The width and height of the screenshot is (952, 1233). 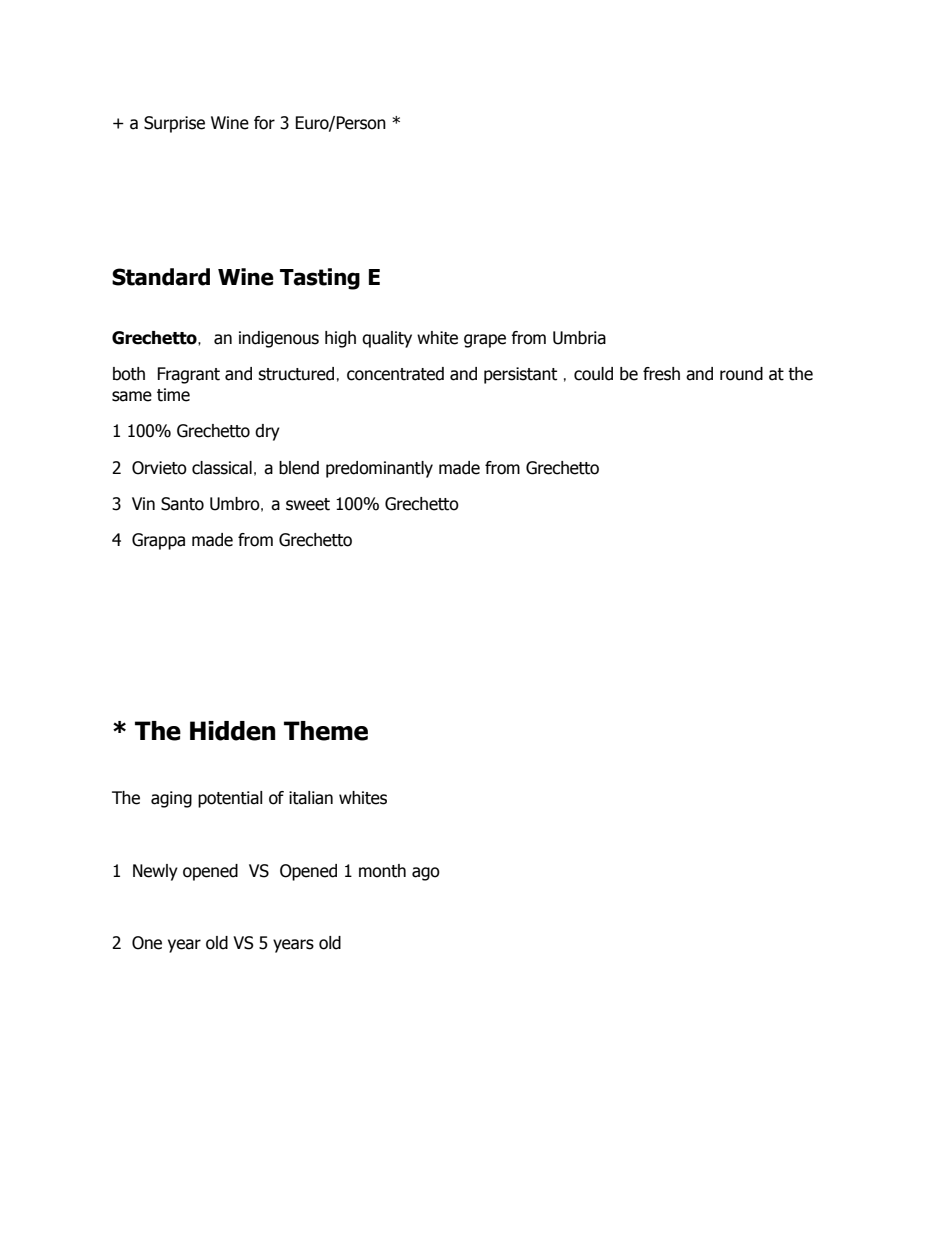 What do you see at coordinates (233, 731) in the screenshot?
I see `Hidden` at bounding box center [233, 731].
